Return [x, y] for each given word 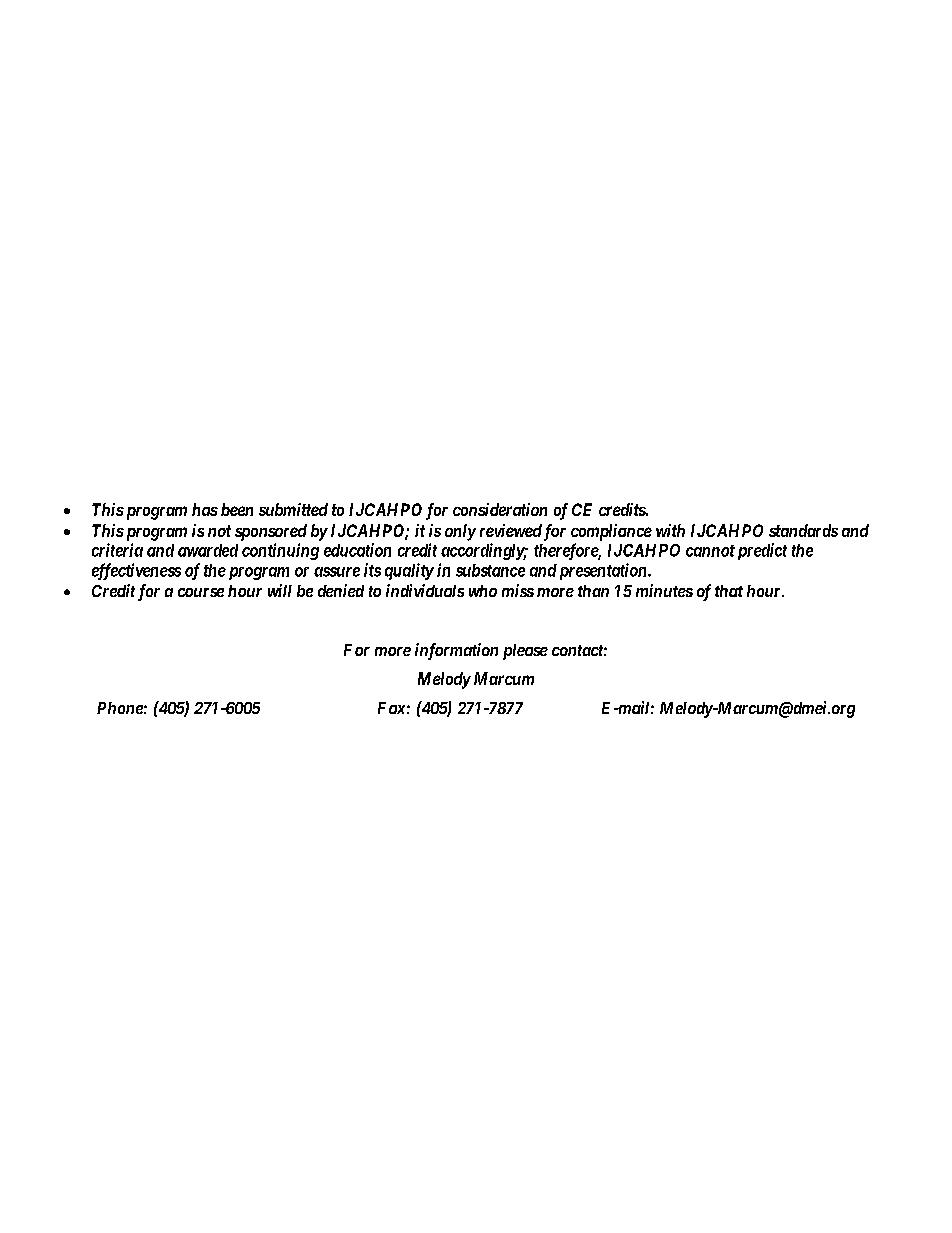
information [456, 651]
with [670, 530]
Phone [120, 708]
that [729, 591]
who [483, 591]
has [205, 509]
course [201, 592]
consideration [500, 509]
